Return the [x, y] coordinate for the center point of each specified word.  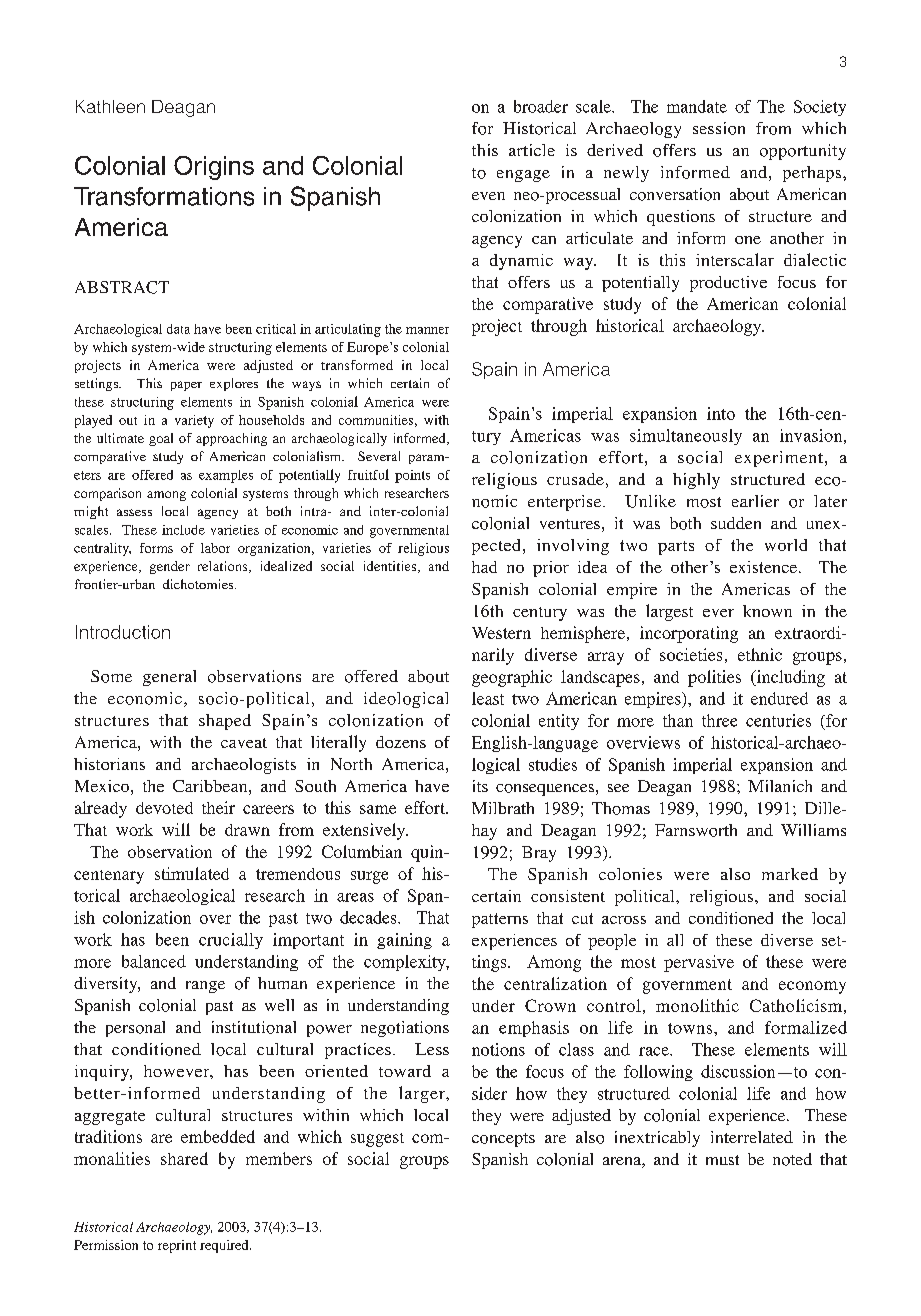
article [532, 150]
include [183, 530]
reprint [177, 1246]
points [412, 476]
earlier [755, 501]
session [719, 128]
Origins [214, 168]
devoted [164, 808]
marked [790, 874]
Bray [539, 854]
